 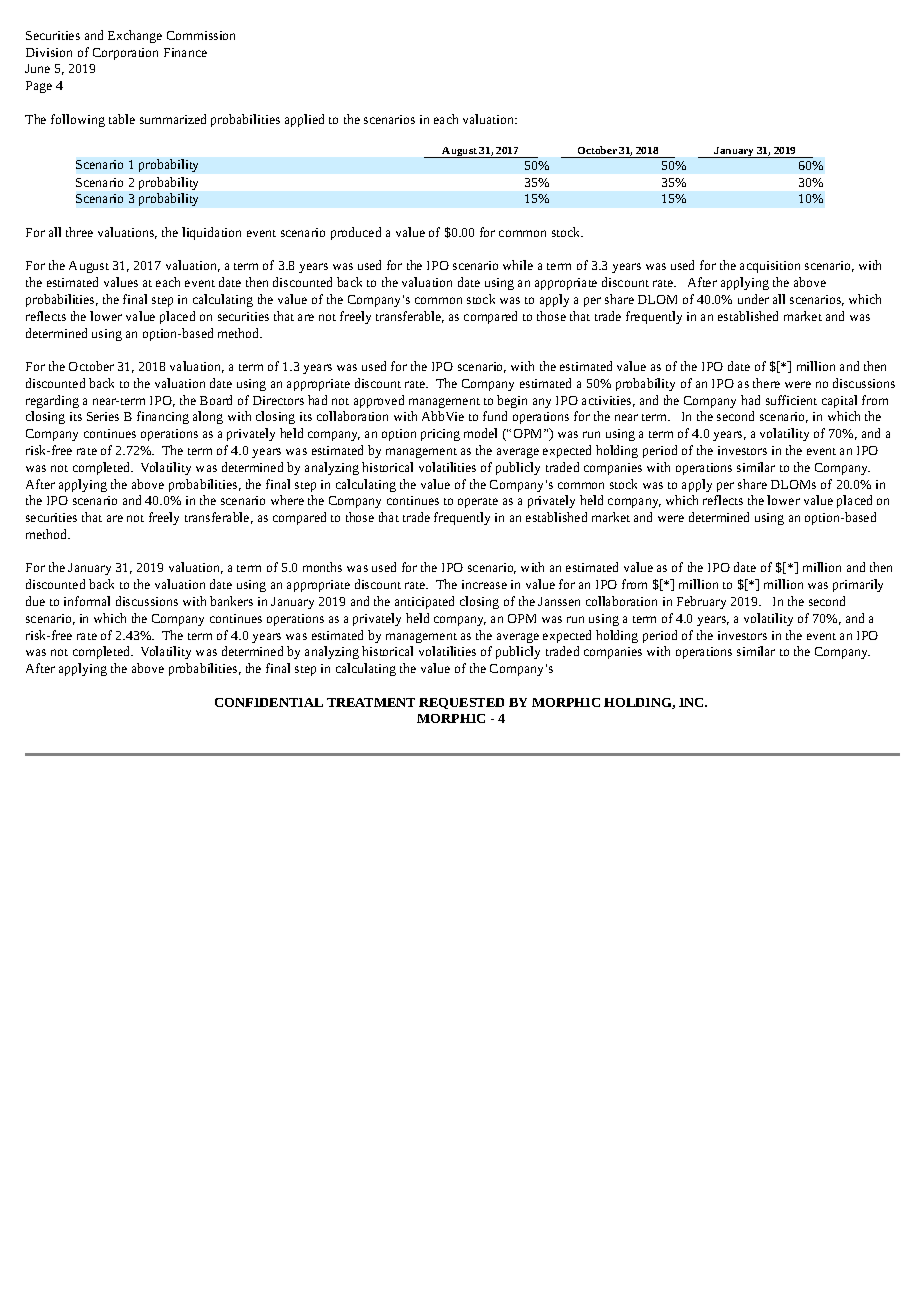 I want to click on applied, so click(x=304, y=120).
